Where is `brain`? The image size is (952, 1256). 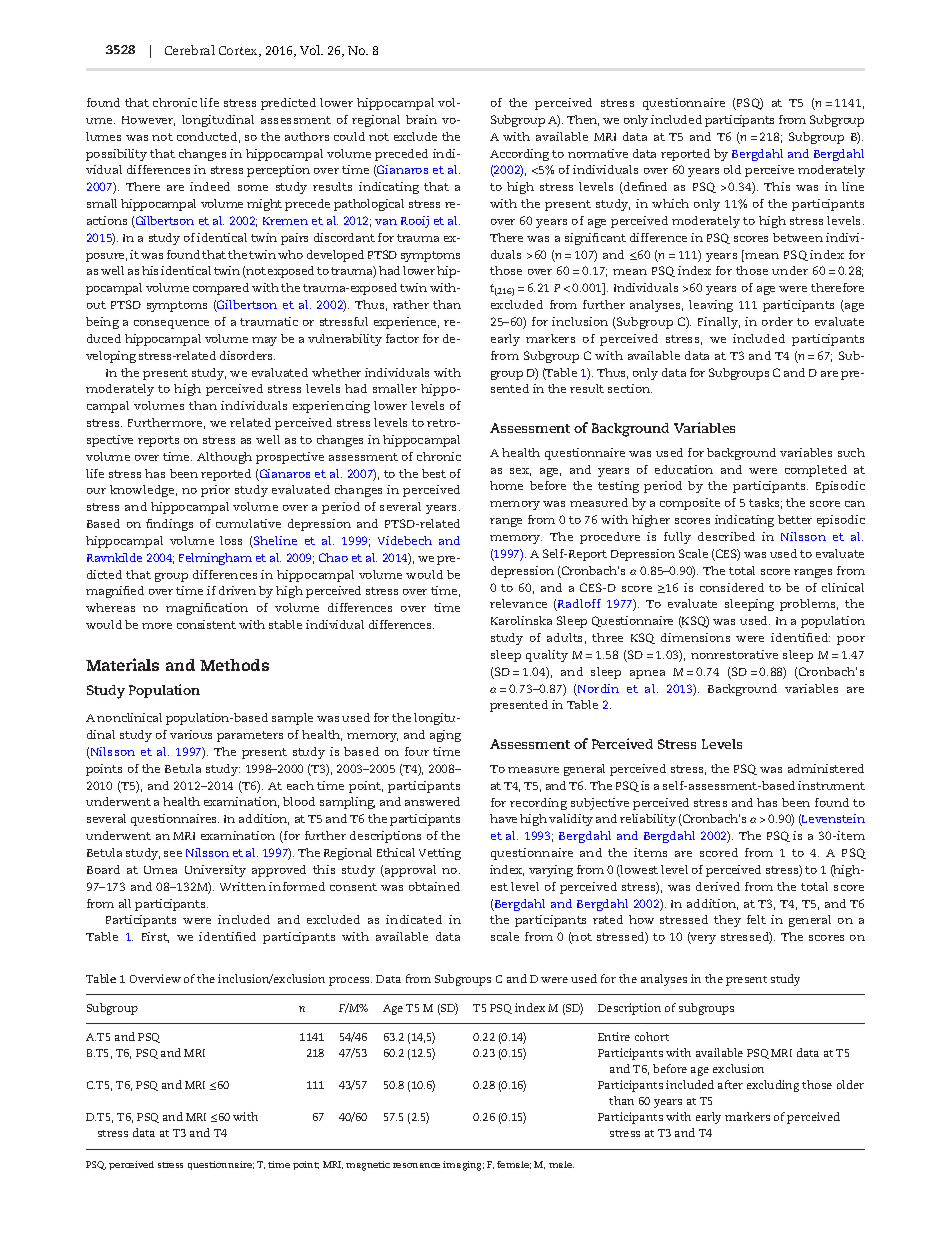 brain is located at coordinates (421, 119).
